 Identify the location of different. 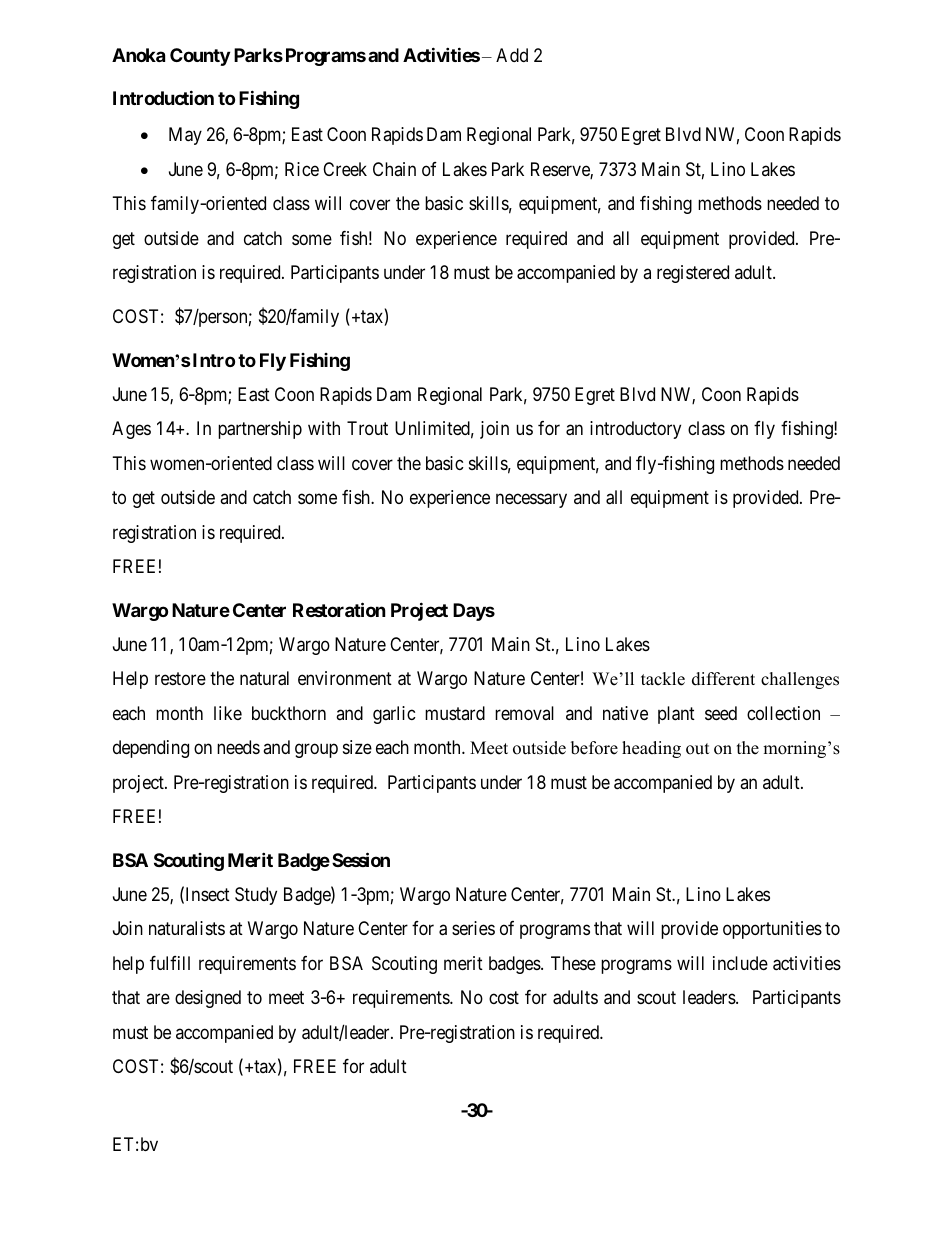
(723, 679).
